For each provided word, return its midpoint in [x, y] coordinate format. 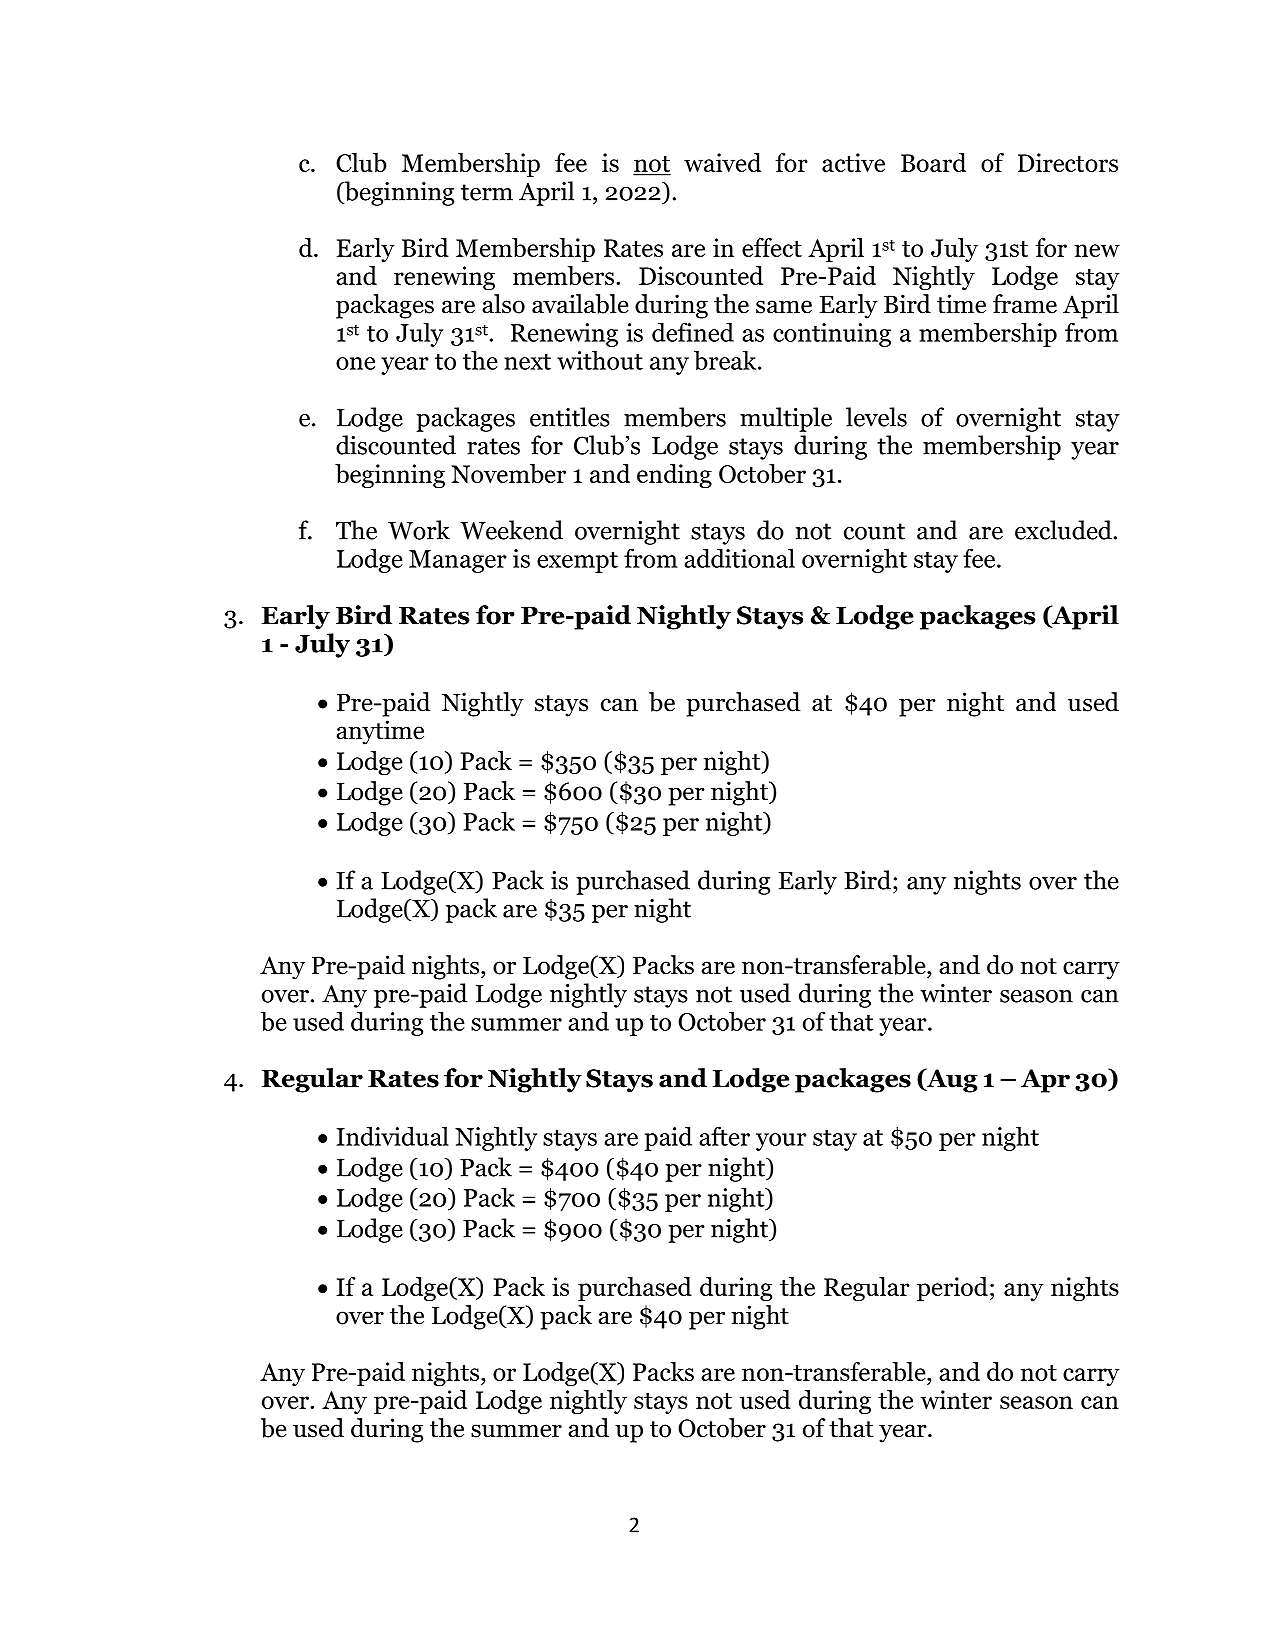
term [487, 192]
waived [722, 162]
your [781, 1142]
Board [933, 162]
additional [739, 558]
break [726, 360]
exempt [577, 562]
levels [876, 417]
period [952, 1289]
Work [419, 530]
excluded [1064, 530]
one [355, 363]
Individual [392, 1136]
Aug [951, 1080]
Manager [458, 561]
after [724, 1136]
